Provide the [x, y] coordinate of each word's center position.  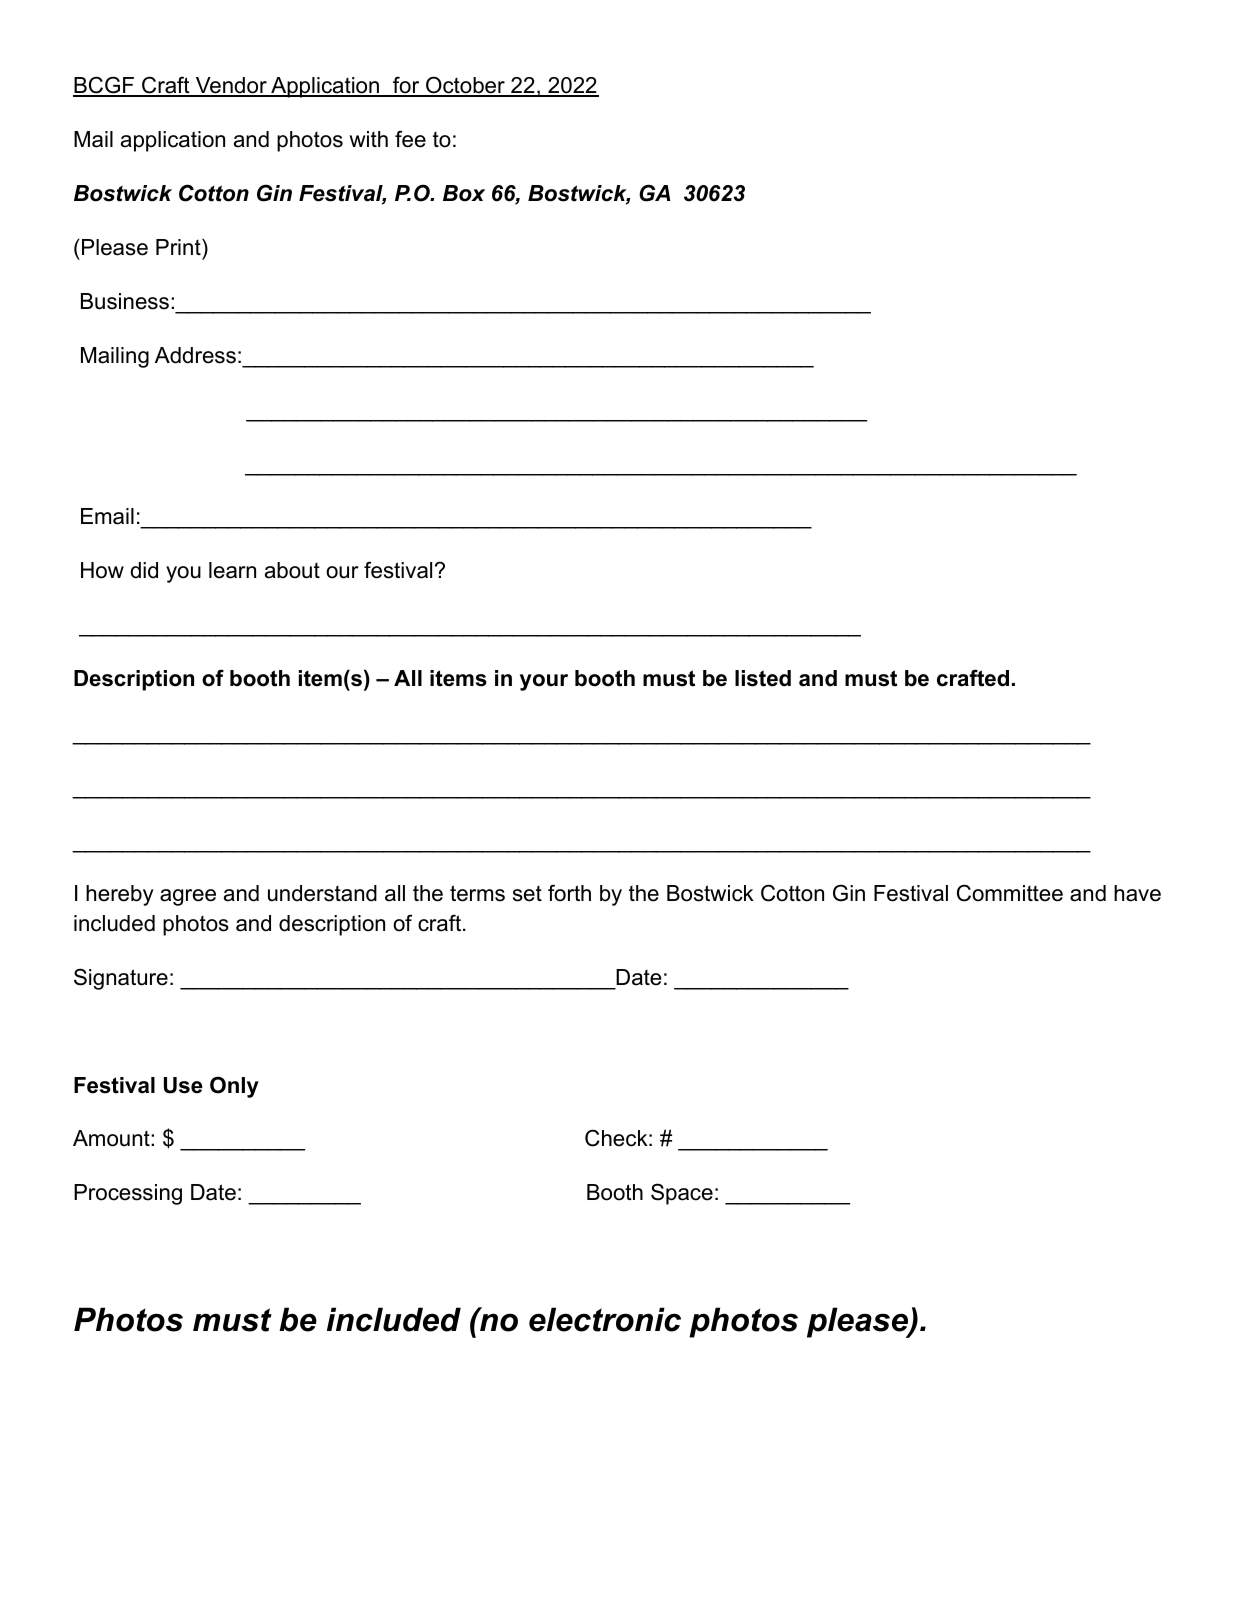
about [292, 570]
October [465, 86]
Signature [121, 979]
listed [763, 678]
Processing [128, 1194]
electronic [605, 1319]
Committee [1010, 893]
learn [232, 570]
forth [569, 893]
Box [464, 193]
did [144, 570]
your [544, 682]
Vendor [231, 87]
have [1137, 893]
